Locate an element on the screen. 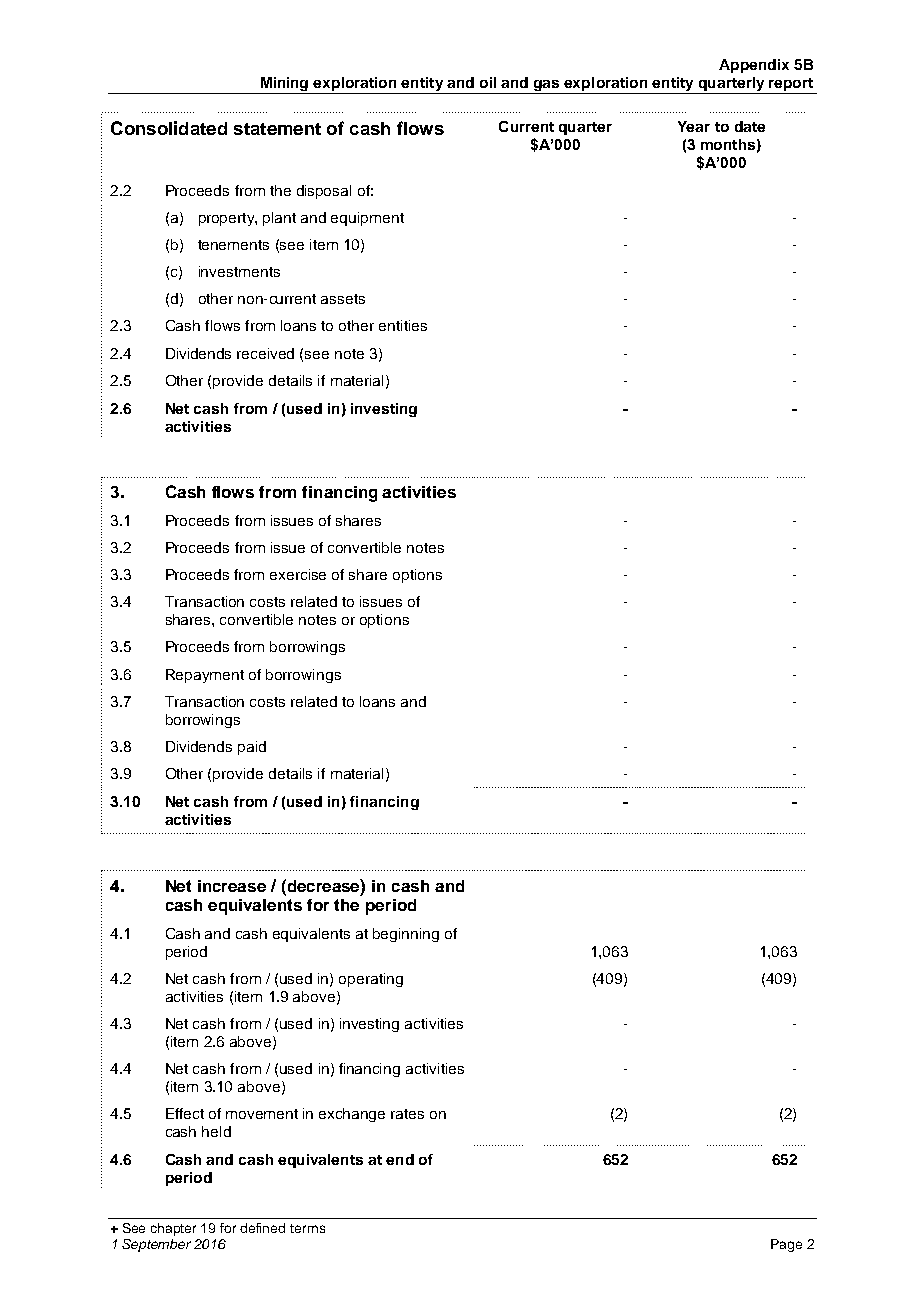  increase is located at coordinates (232, 886).
